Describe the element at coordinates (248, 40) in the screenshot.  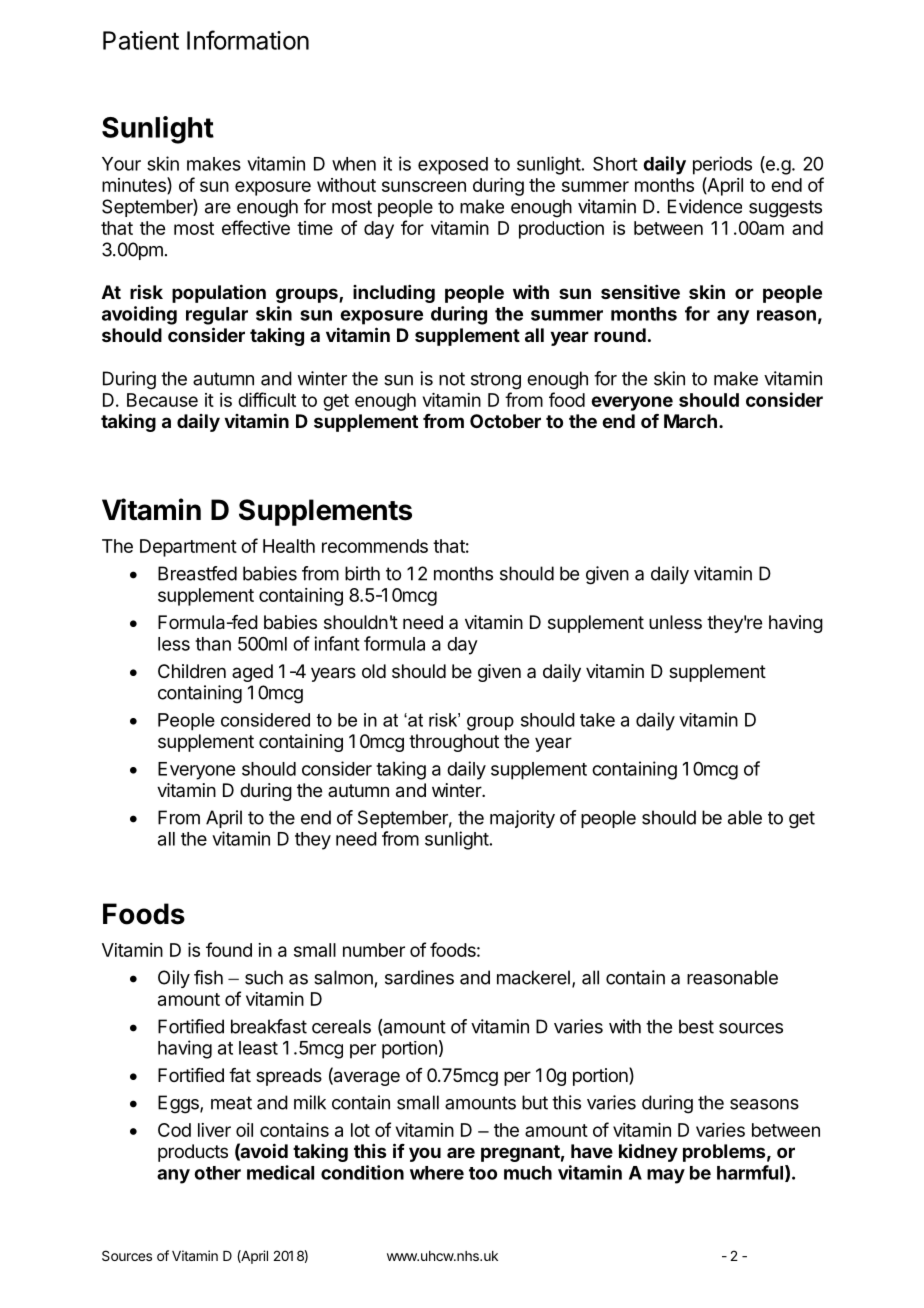
I see `Information` at that location.
